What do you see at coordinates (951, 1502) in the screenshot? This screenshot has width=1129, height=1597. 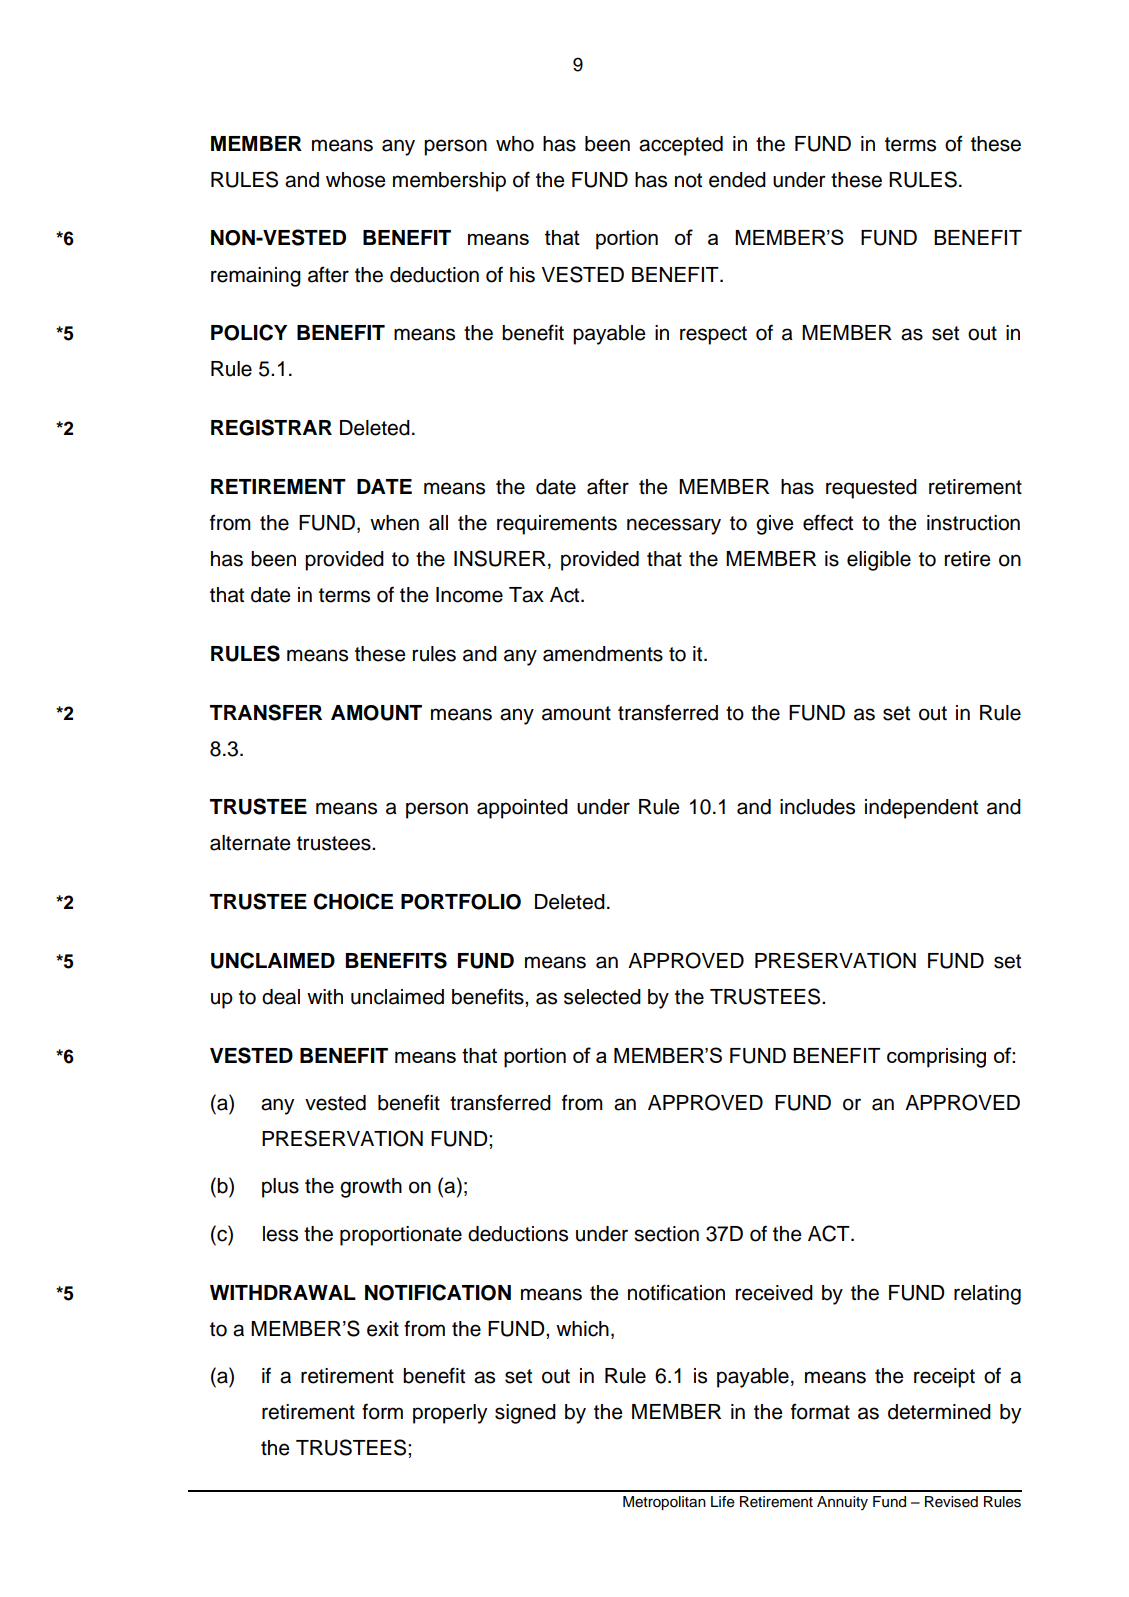 I see `Revised` at bounding box center [951, 1502].
